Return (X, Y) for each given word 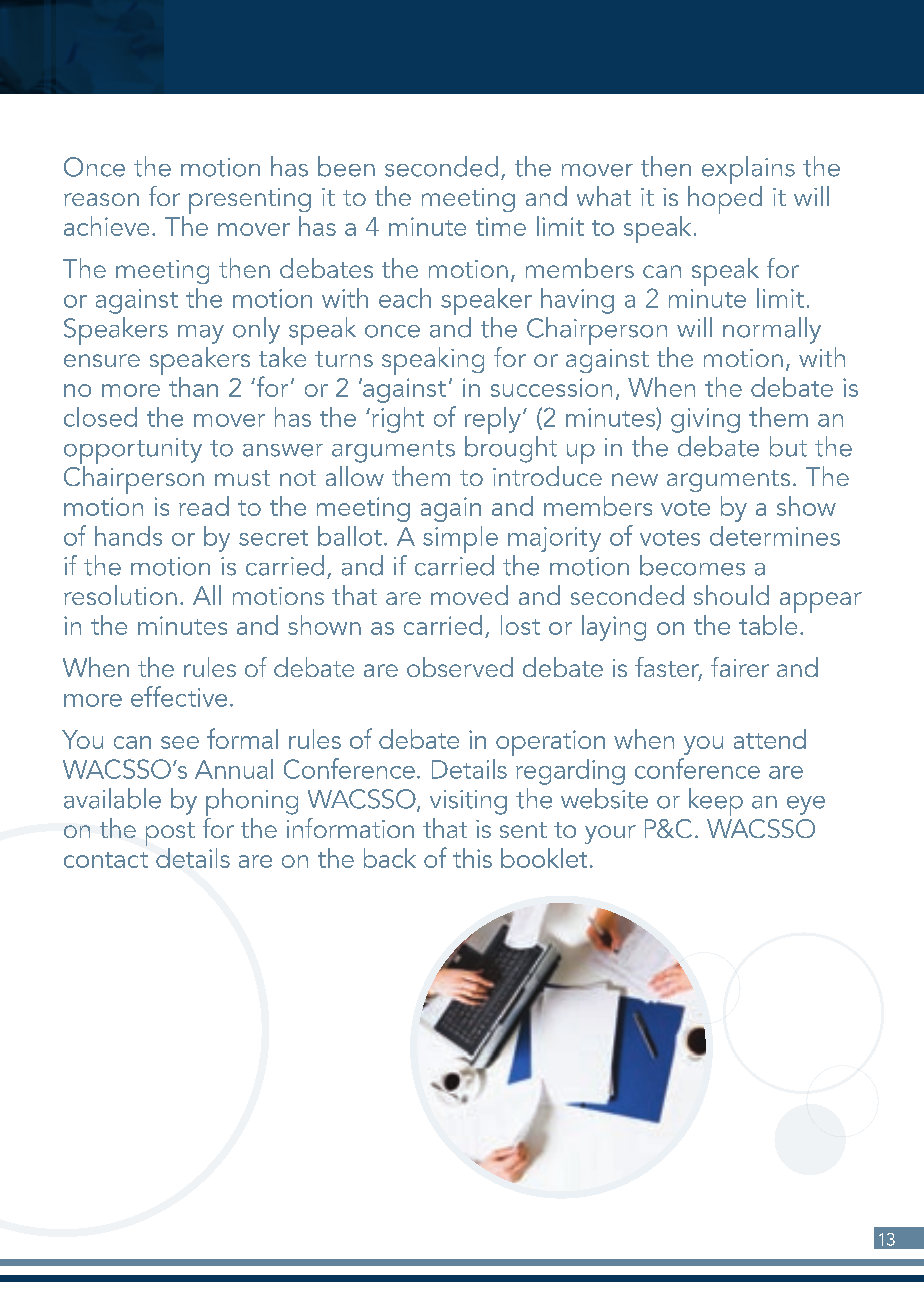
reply (493, 422)
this (472, 858)
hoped (725, 198)
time (501, 226)
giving (705, 420)
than (193, 387)
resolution (120, 595)
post (170, 834)
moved (469, 595)
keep (716, 802)
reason (101, 199)
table (768, 623)
